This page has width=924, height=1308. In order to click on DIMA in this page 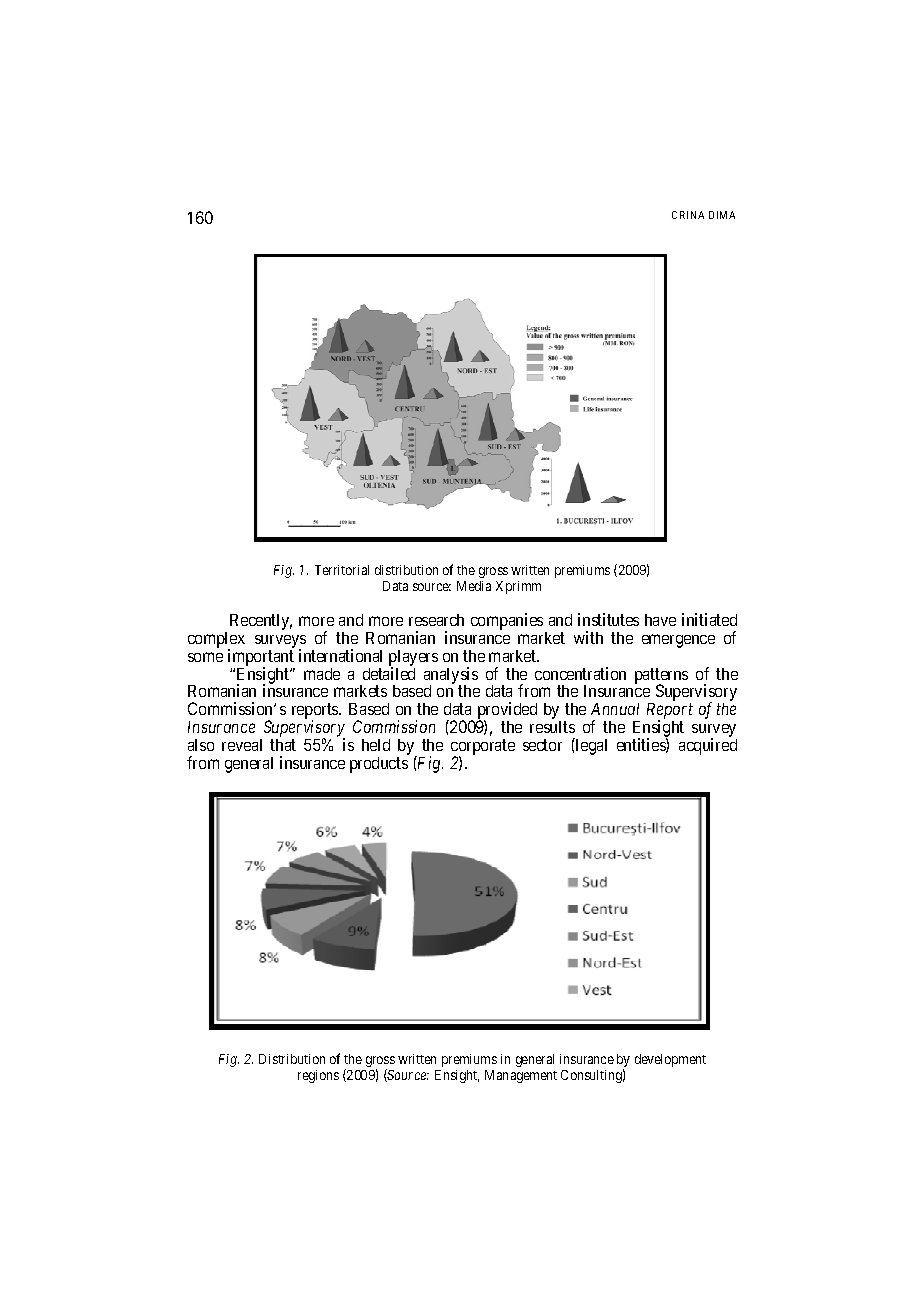, I will do `click(722, 215)`.
